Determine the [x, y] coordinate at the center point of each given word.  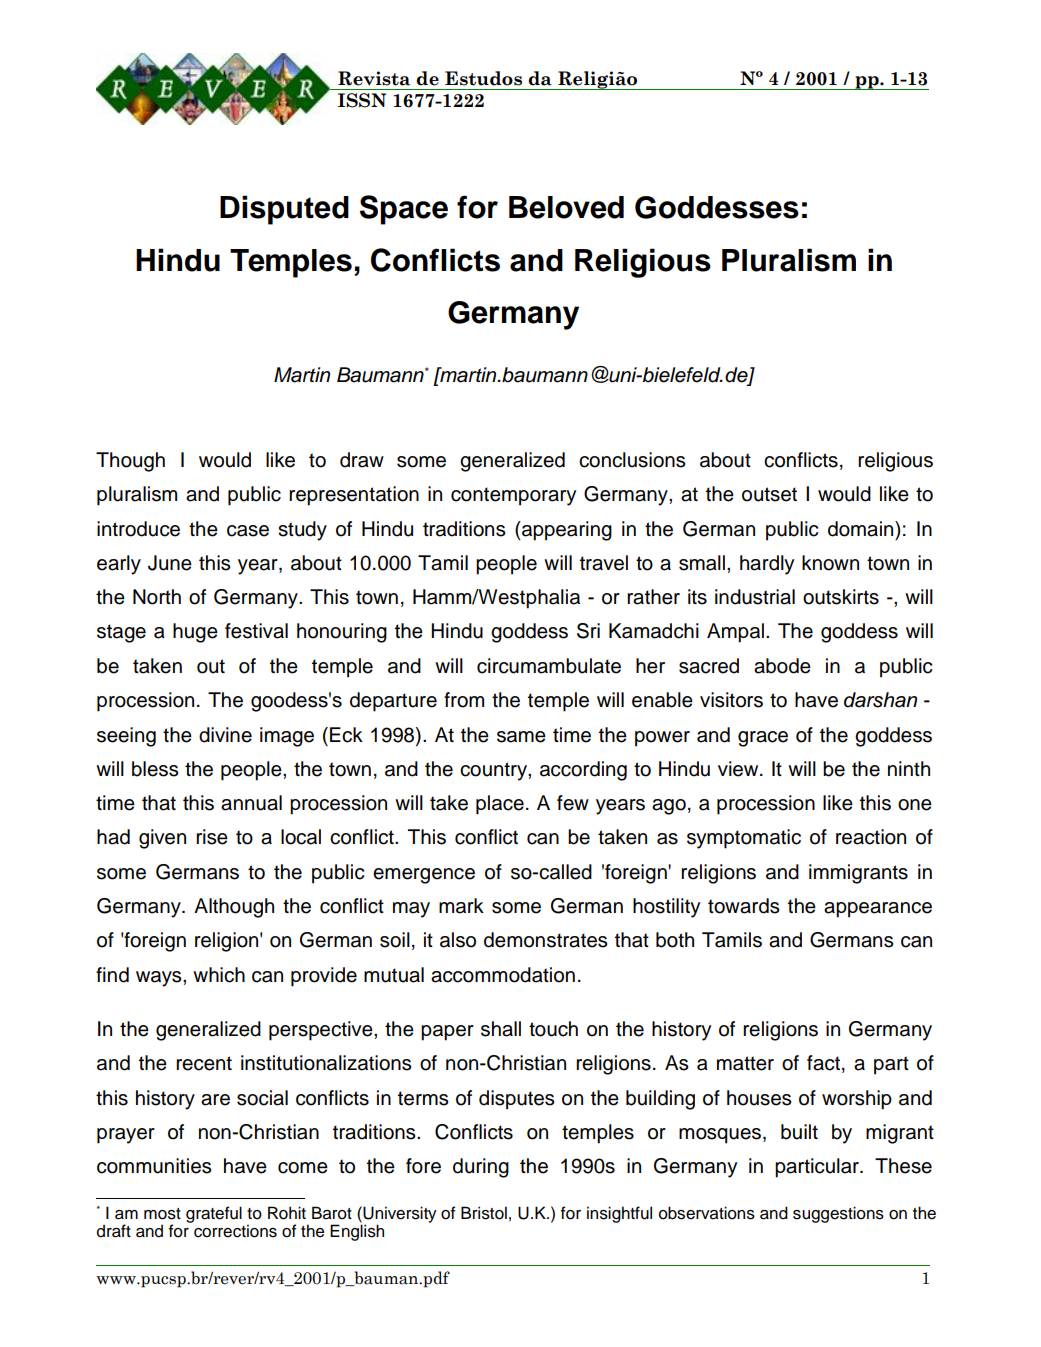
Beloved [566, 207]
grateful [214, 1214]
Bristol [484, 1213]
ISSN [362, 100]
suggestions [838, 1214]
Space [404, 210]
